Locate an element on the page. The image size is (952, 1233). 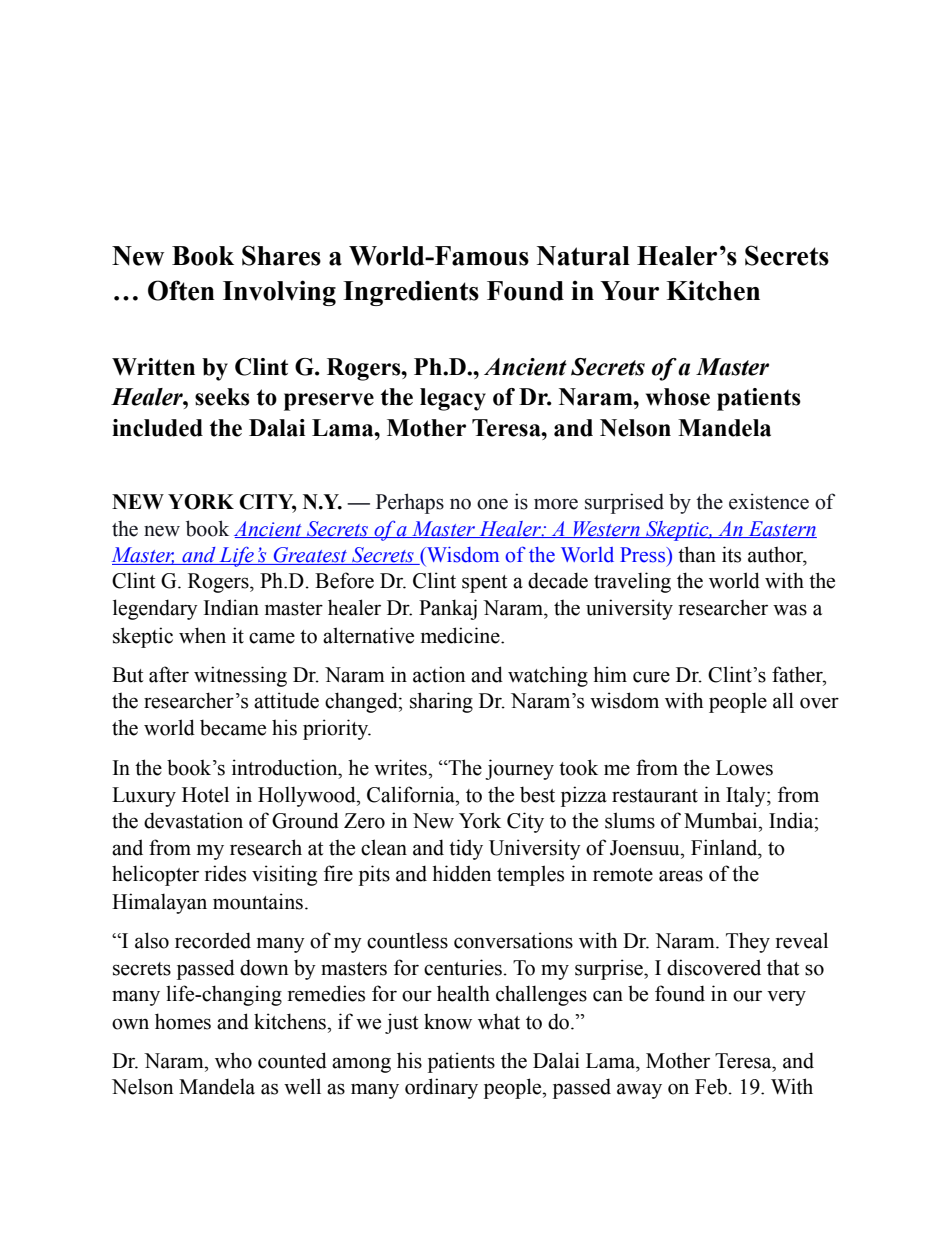
homes is located at coordinates (183, 1021).
